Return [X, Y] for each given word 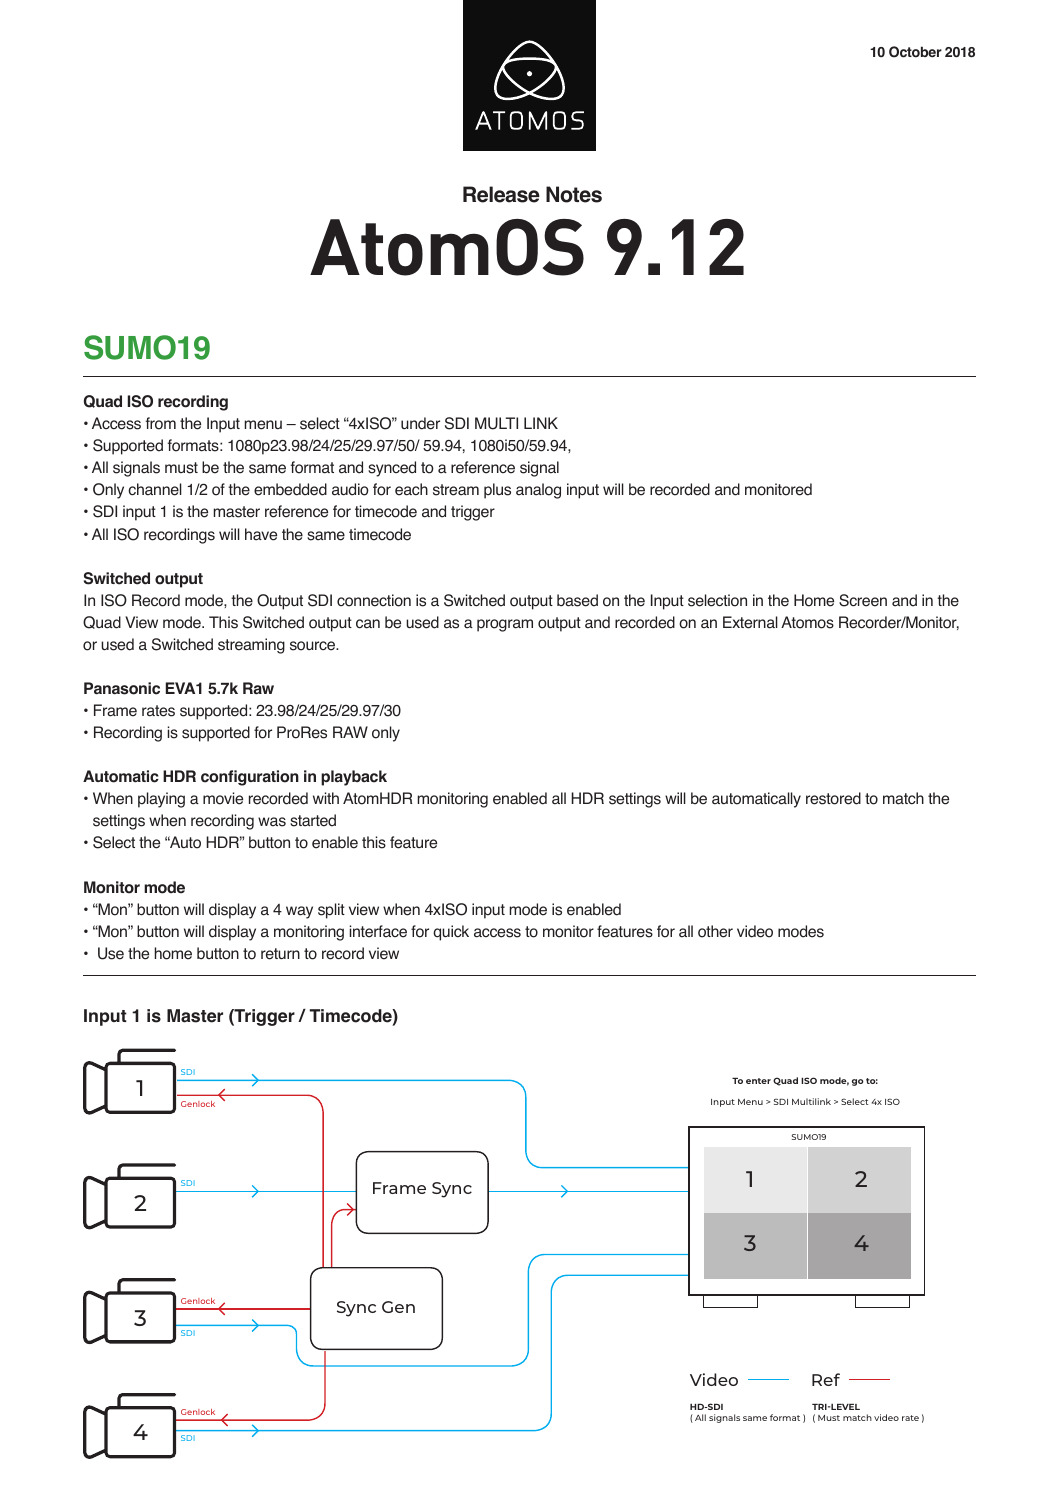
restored [833, 798]
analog [538, 491]
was [272, 822]
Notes [574, 194]
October [915, 52]
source [313, 646]
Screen [863, 600]
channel [155, 489]
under [420, 423]
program [505, 625]
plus [497, 491]
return [280, 954]
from [160, 423]
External [750, 622]
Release [501, 194]
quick [451, 933]
